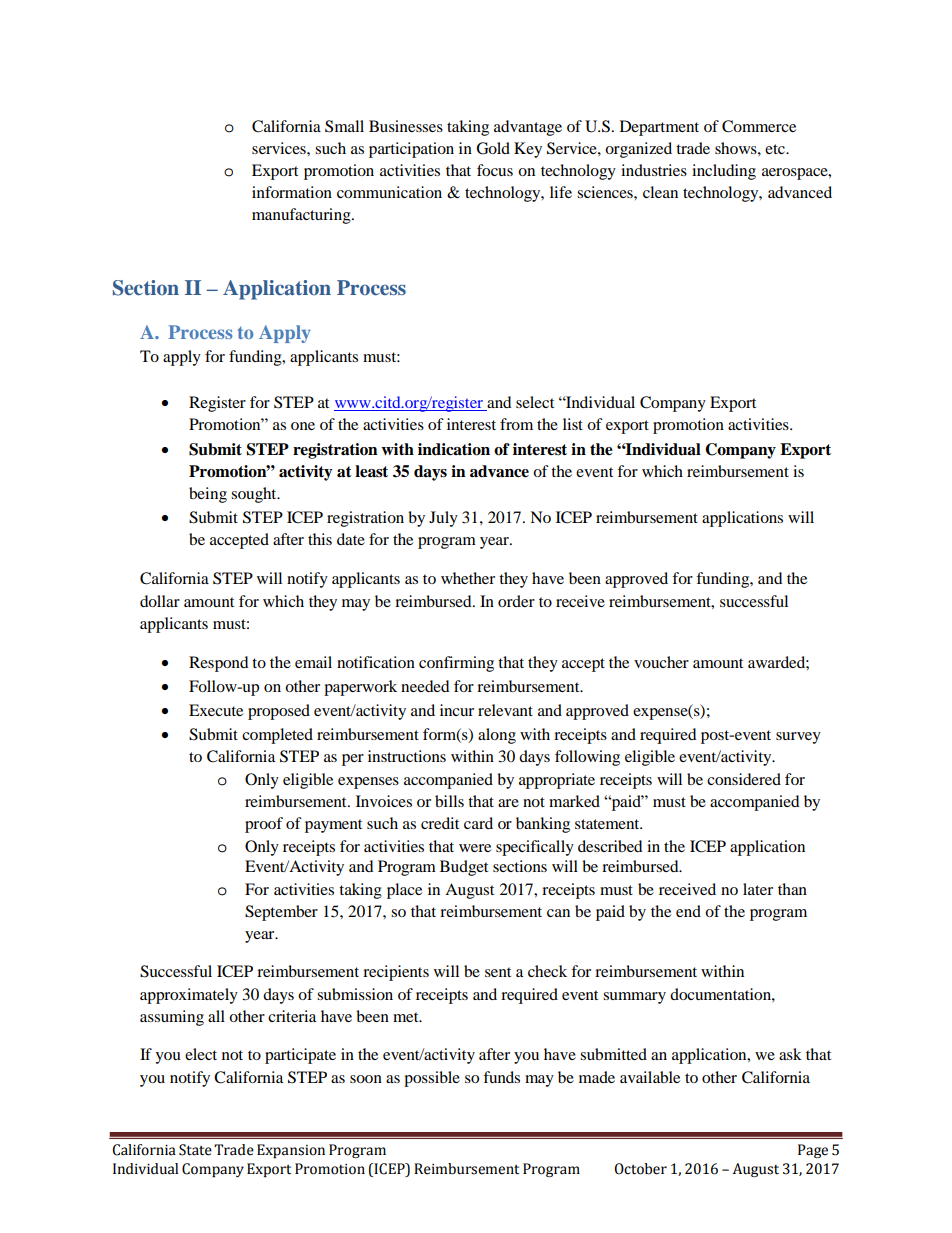  Describe the element at coordinates (277, 736) in the image. I see `completed` at that location.
